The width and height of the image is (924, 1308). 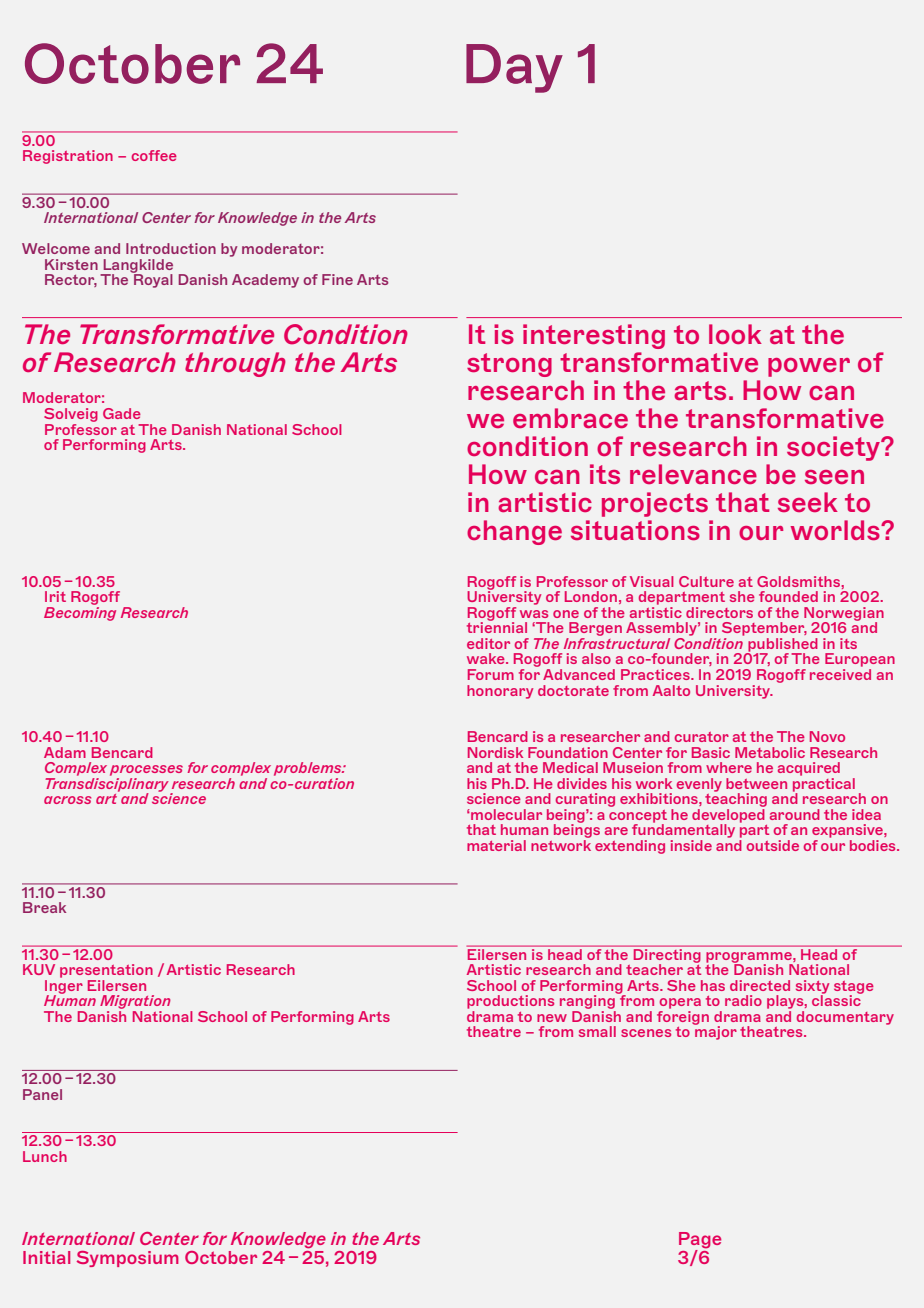 What do you see at coordinates (735, 334) in the image?
I see `look` at bounding box center [735, 334].
